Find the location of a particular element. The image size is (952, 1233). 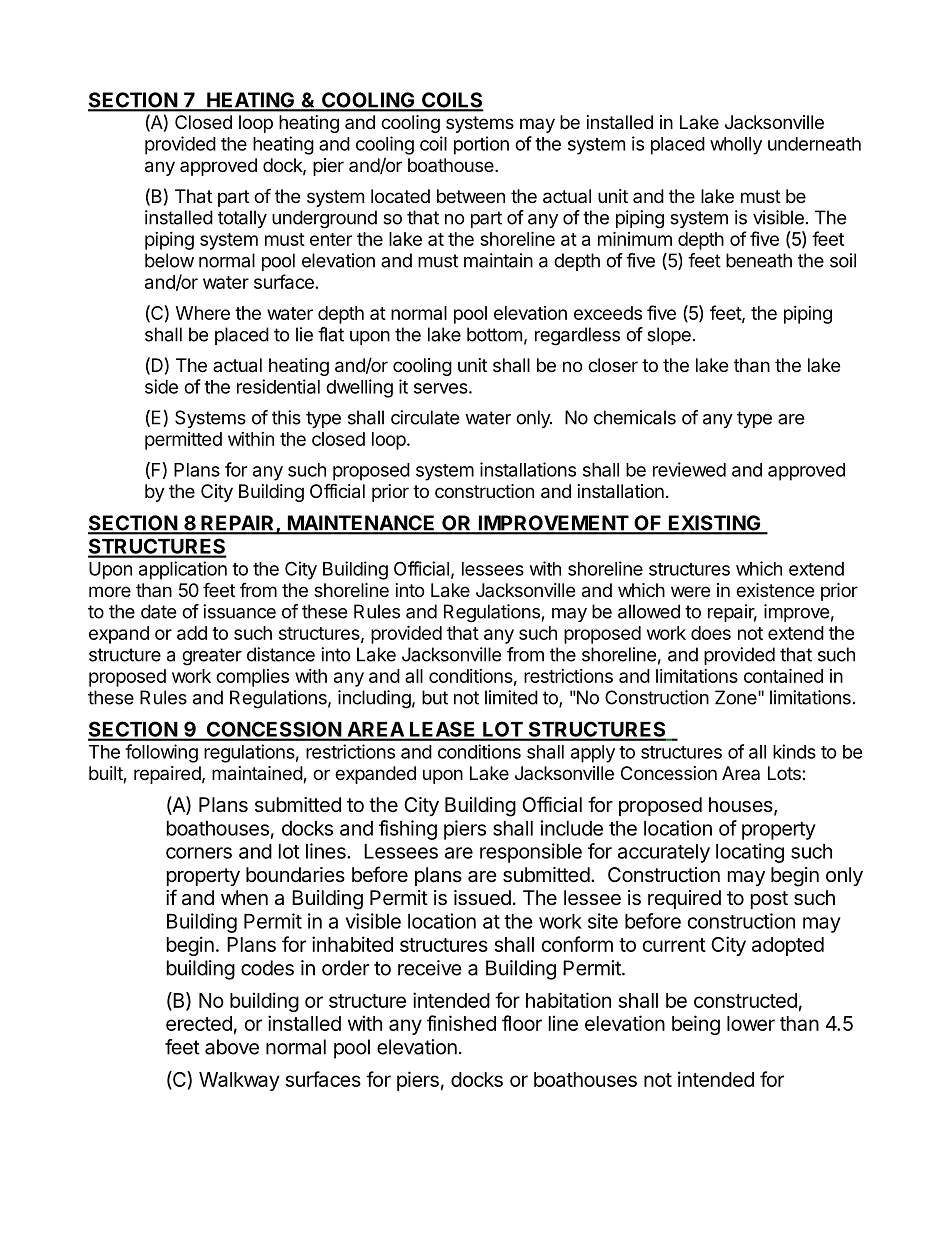

between is located at coordinates (471, 196).
